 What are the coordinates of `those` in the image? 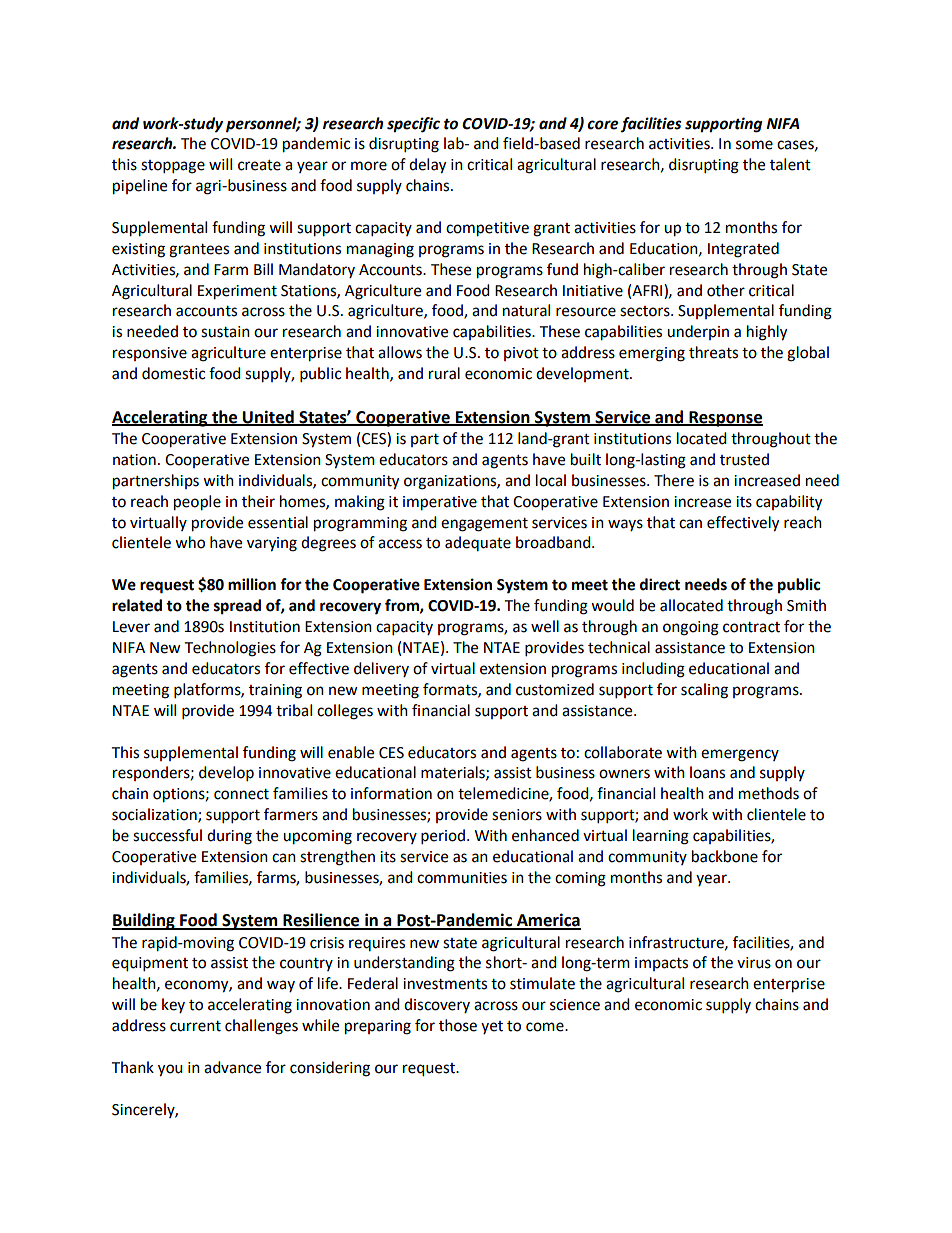 It's located at (458, 1025).
